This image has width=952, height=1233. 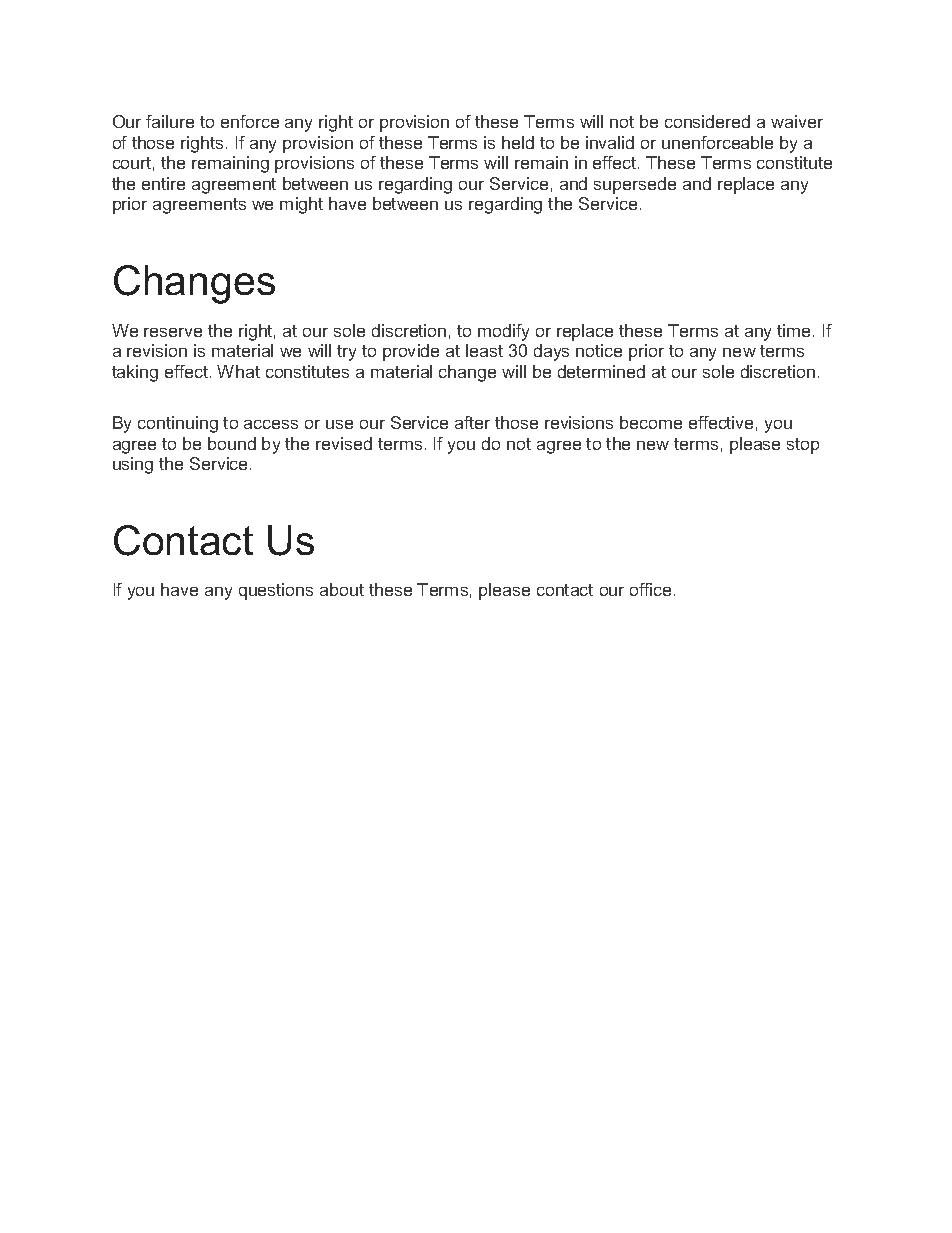 What do you see at coordinates (518, 142) in the image?
I see `held` at bounding box center [518, 142].
